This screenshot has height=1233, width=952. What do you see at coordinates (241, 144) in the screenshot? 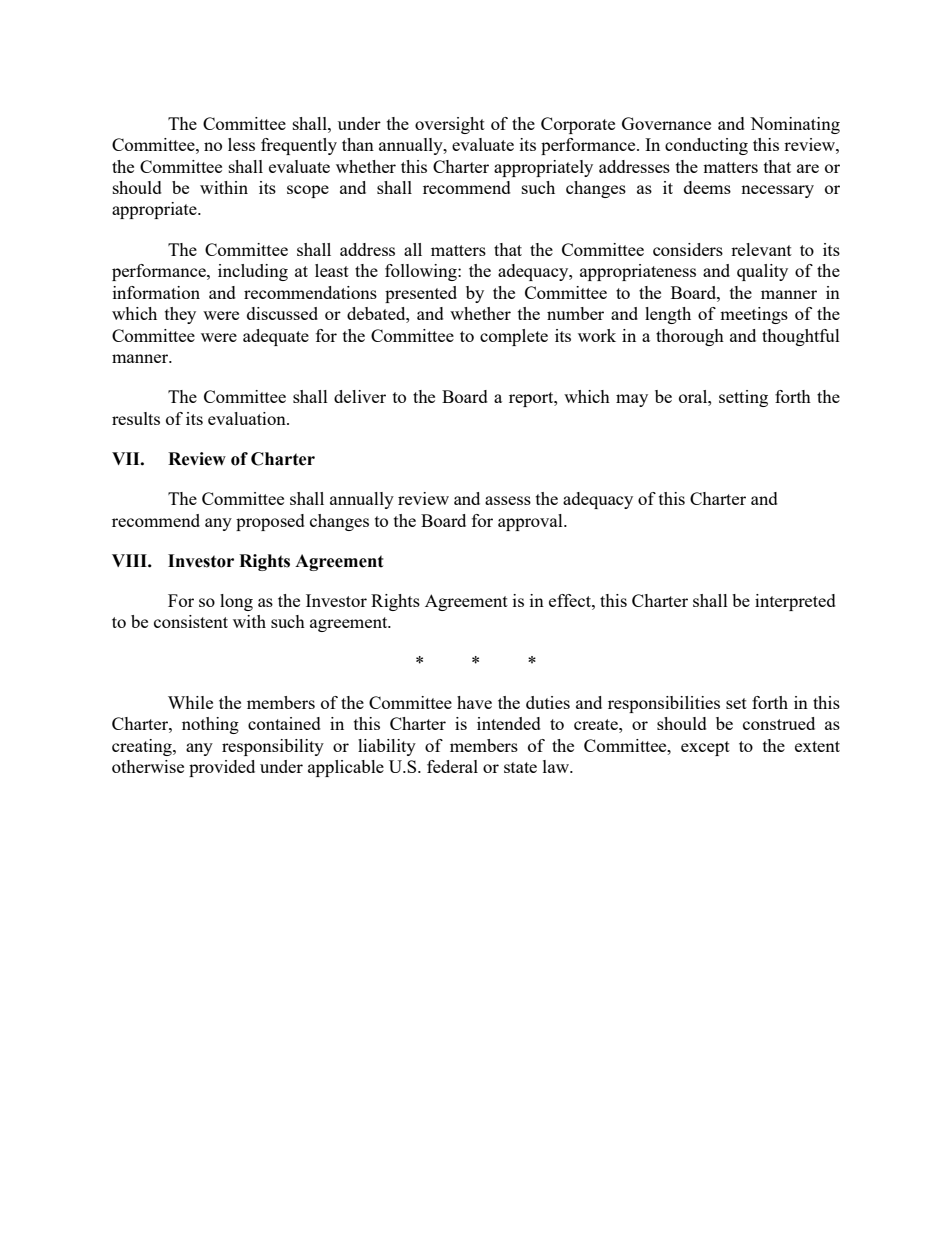
I see `less` at bounding box center [241, 144].
